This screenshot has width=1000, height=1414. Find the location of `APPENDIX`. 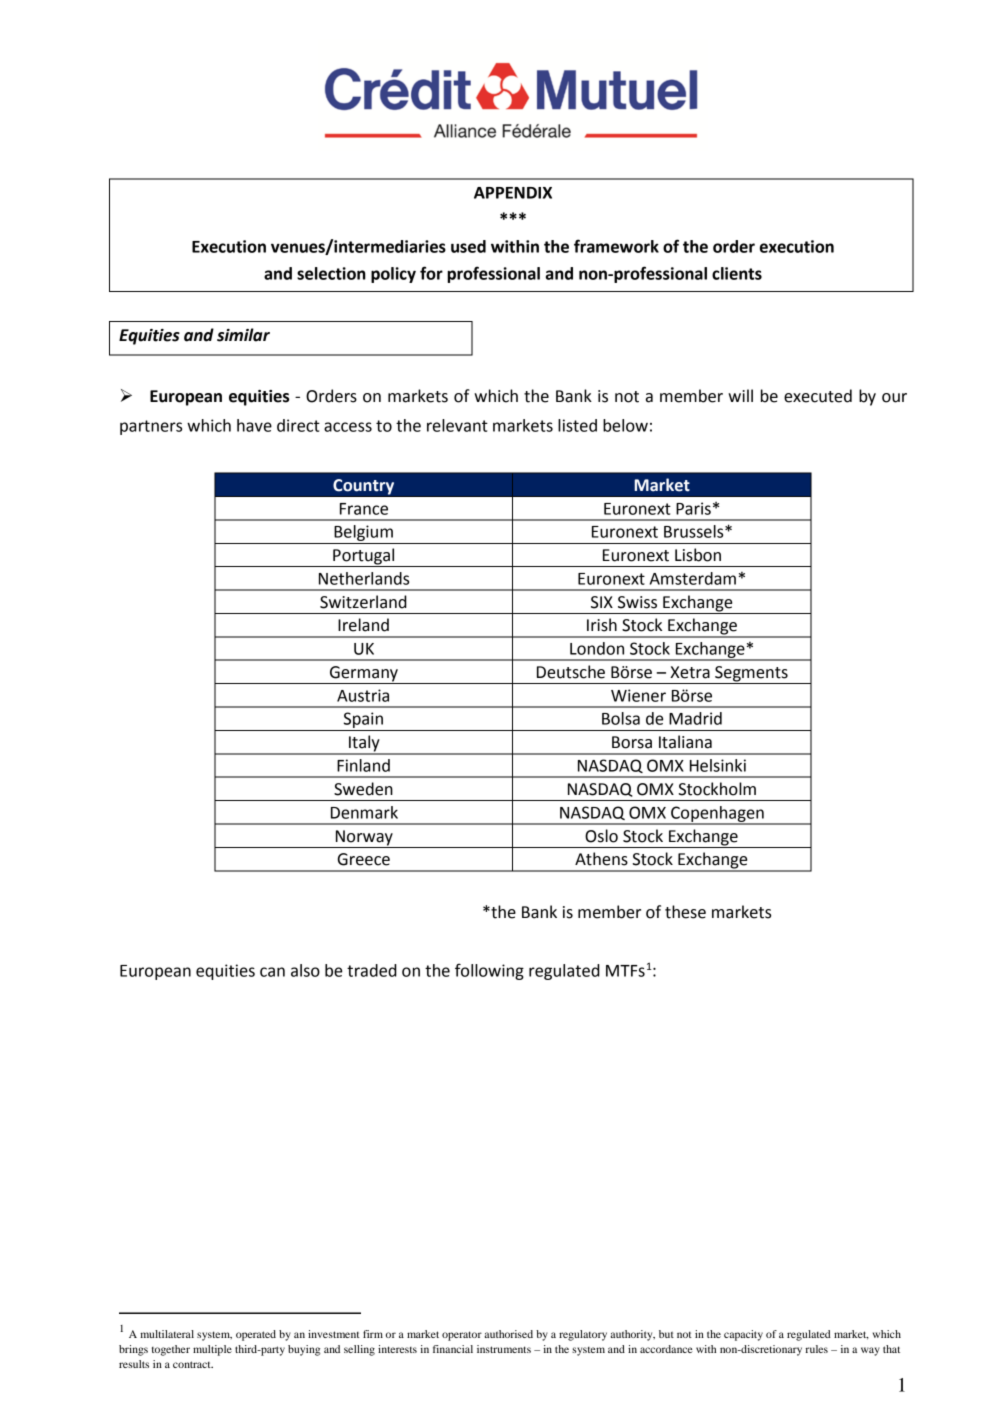

APPENDIX is located at coordinates (513, 193).
